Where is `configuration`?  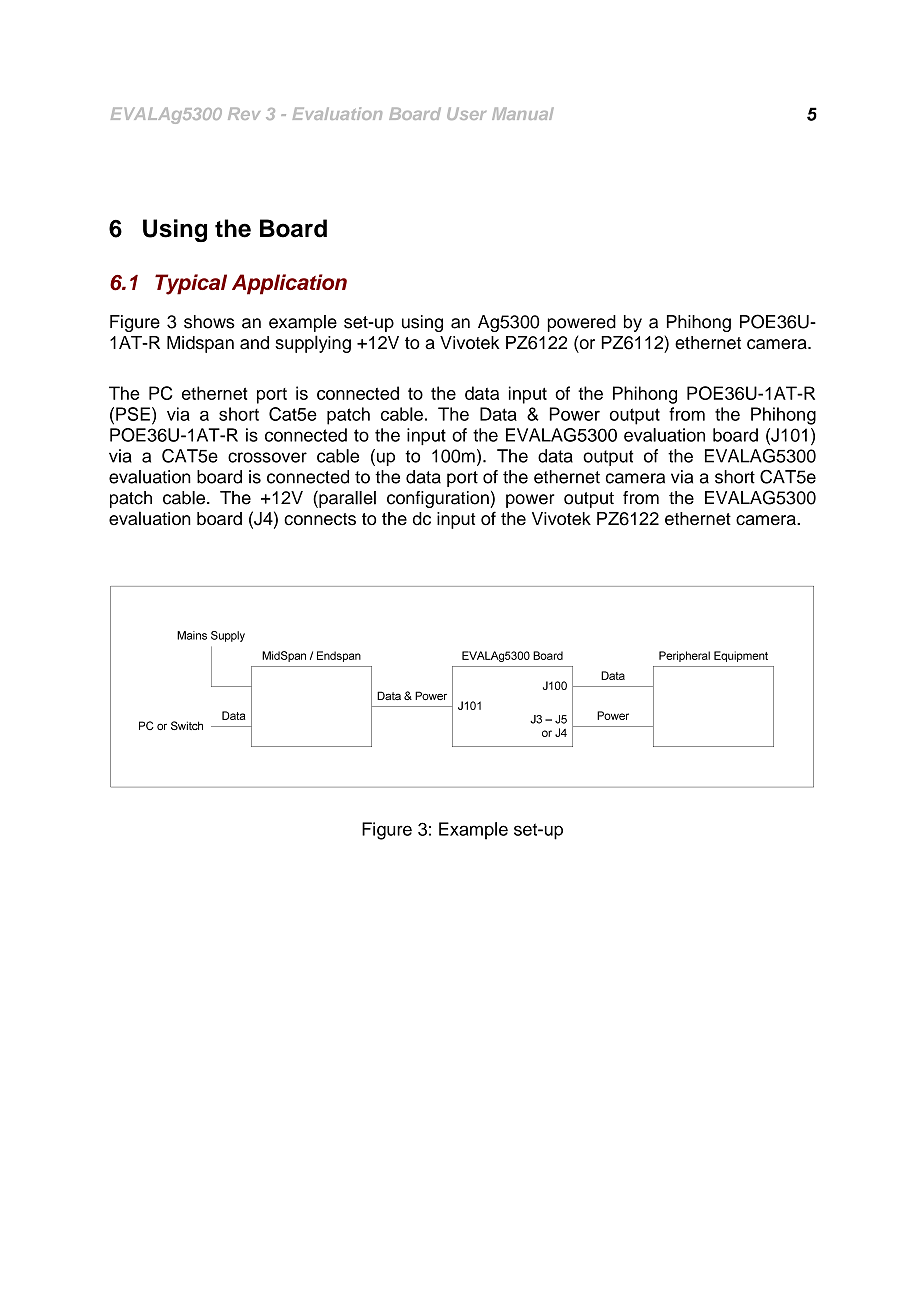
configuration is located at coordinates (438, 499).
